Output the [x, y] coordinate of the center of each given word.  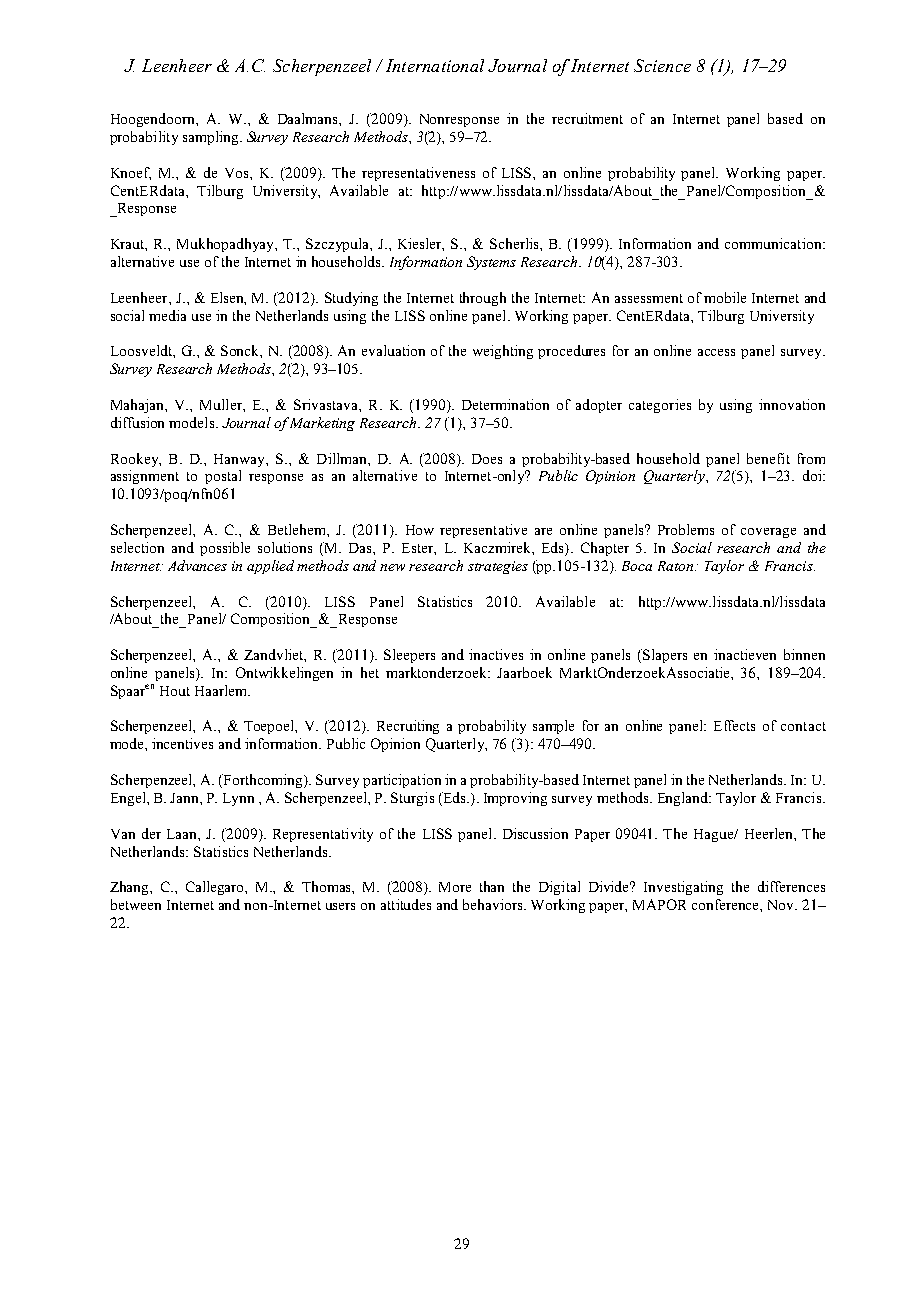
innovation [792, 404]
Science [662, 65]
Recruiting [408, 727]
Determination [505, 404]
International [435, 65]
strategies [498, 567]
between [136, 904]
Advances [197, 565]
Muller [222, 404]
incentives [182, 743]
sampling [212, 138]
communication [774, 243]
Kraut [129, 245]
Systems [491, 263]
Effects [734, 725]
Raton [677, 566]
